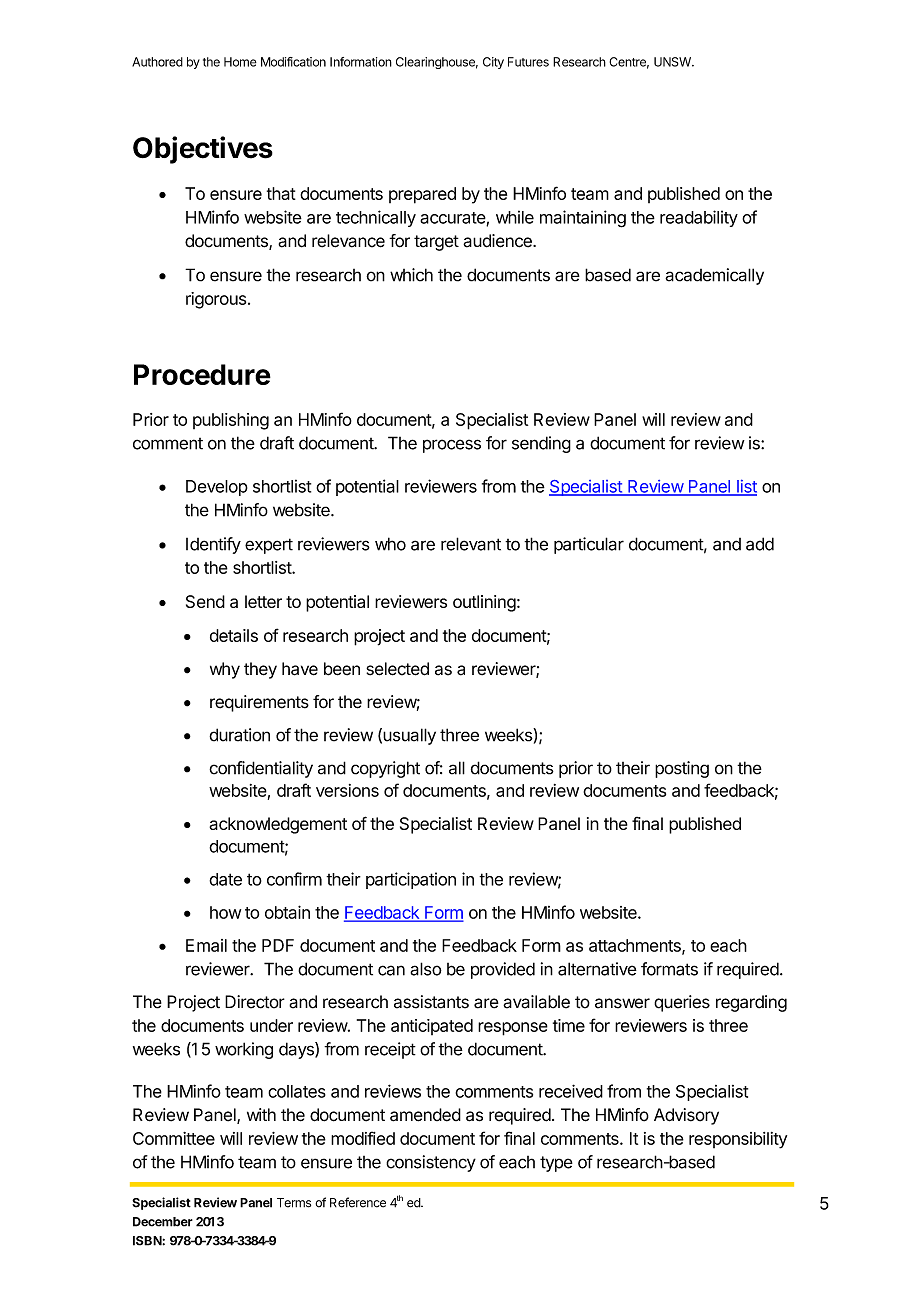  Describe the element at coordinates (431, 1163) in the image. I see `consistency` at that location.
